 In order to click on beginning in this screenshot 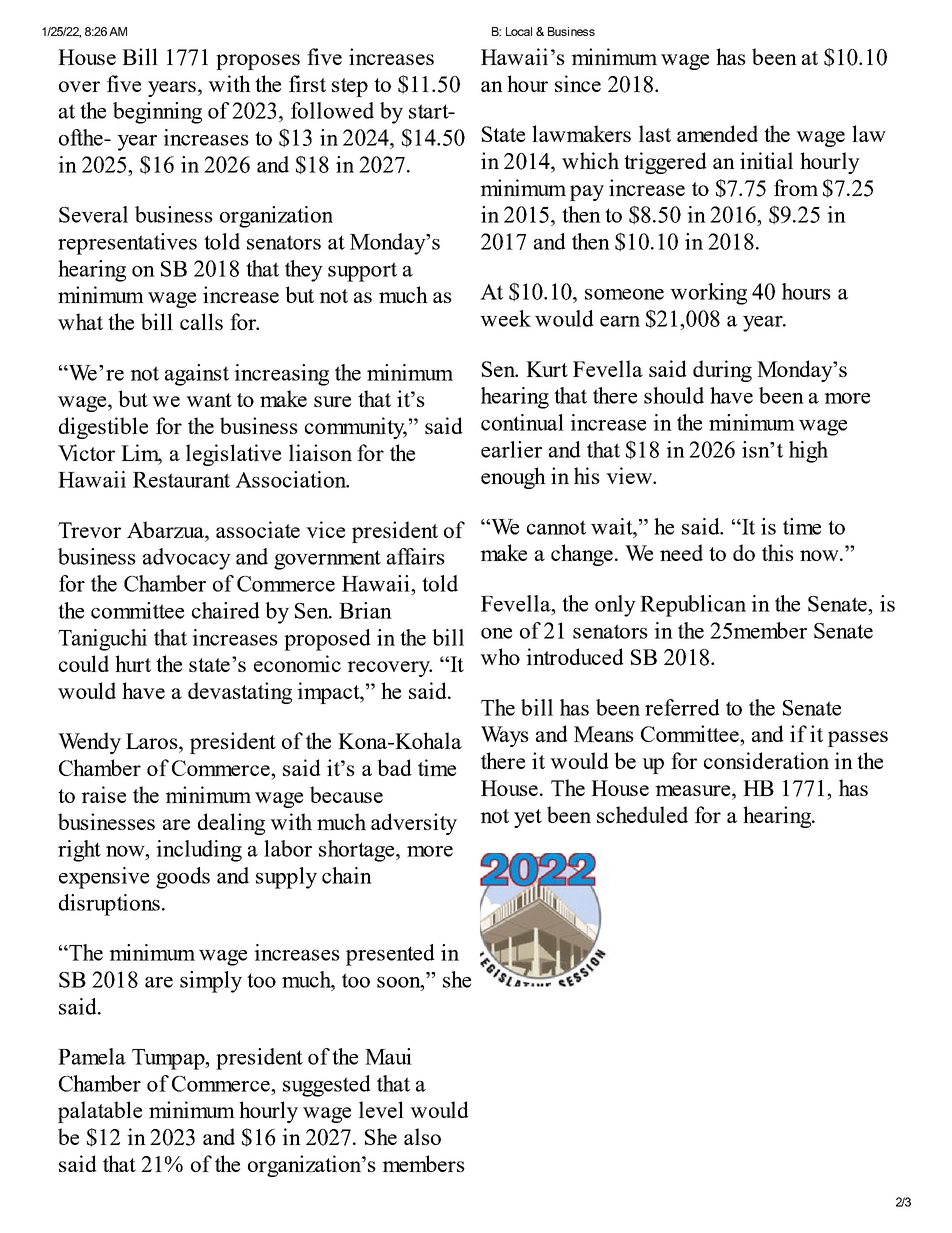, I will do `click(157, 113)`.
